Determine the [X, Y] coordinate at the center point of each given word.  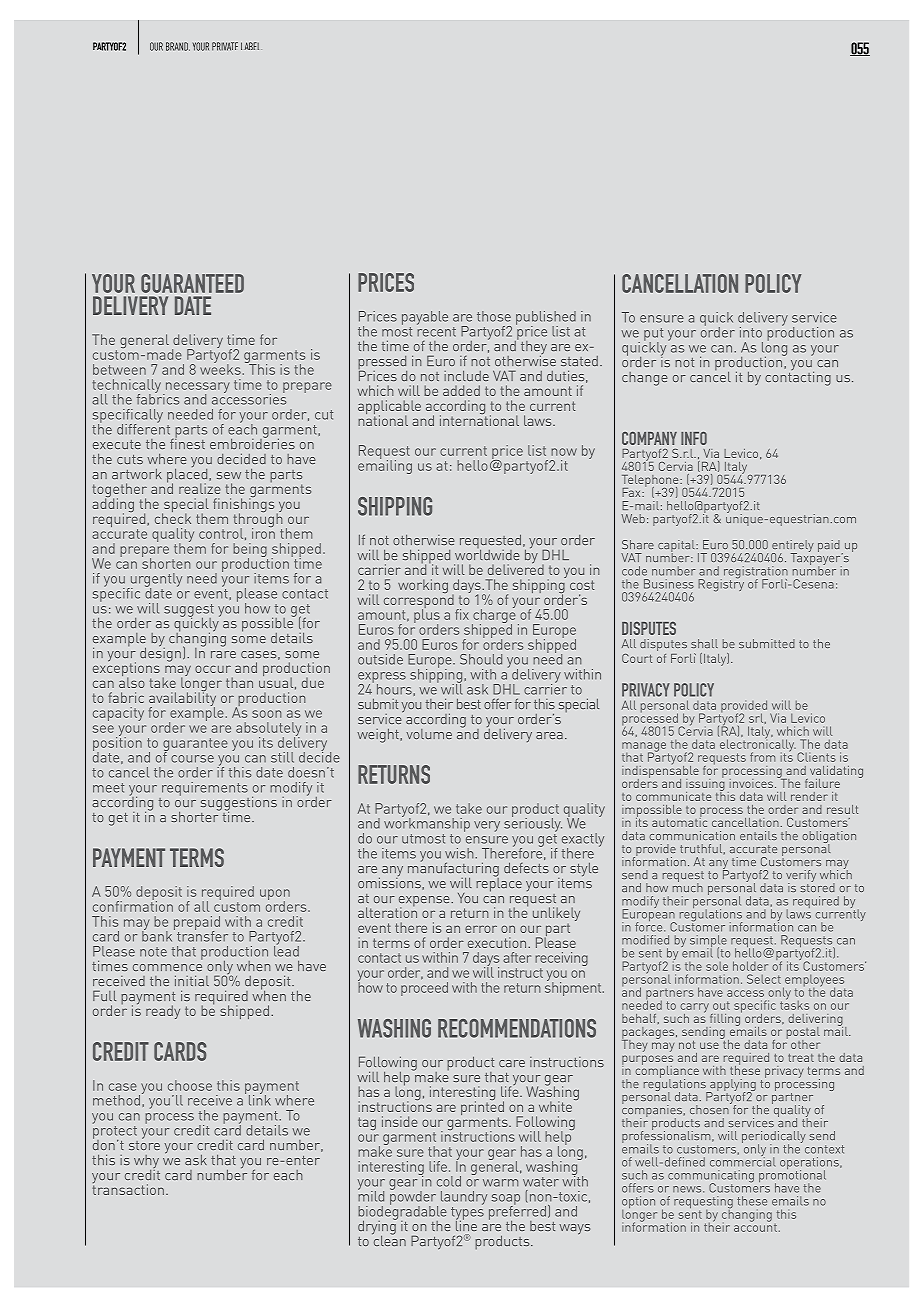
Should [481, 659]
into [751, 332]
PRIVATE [225, 46]
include [466, 376]
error [481, 929]
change [645, 379]
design [160, 653]
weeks [220, 368]
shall [704, 643]
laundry [464, 1198]
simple [708, 942]
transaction [128, 1188]
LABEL [250, 46]
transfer [202, 935]
